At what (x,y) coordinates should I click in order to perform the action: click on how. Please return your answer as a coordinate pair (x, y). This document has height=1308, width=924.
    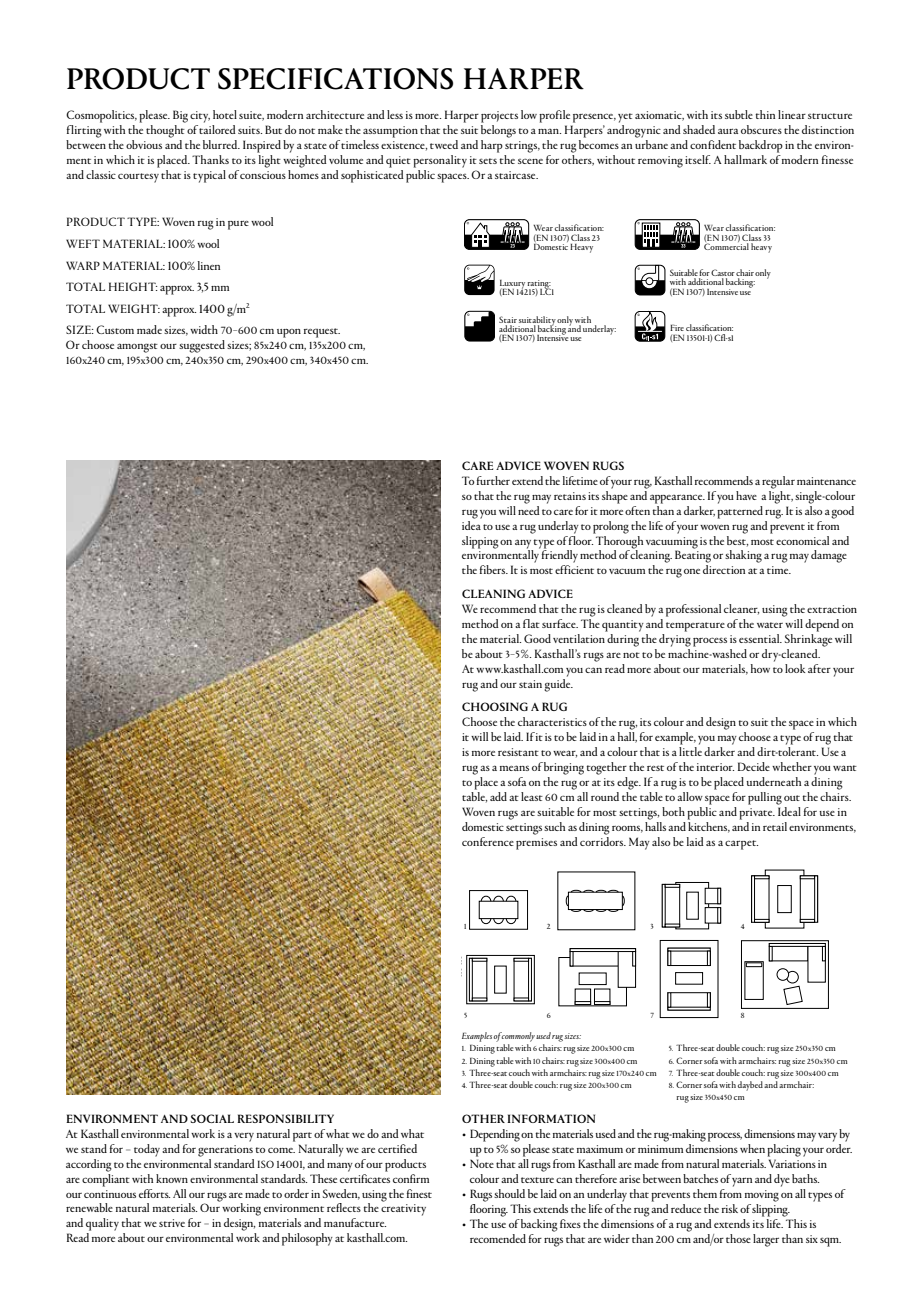
    Looking at the image, I should click on (760, 668).
